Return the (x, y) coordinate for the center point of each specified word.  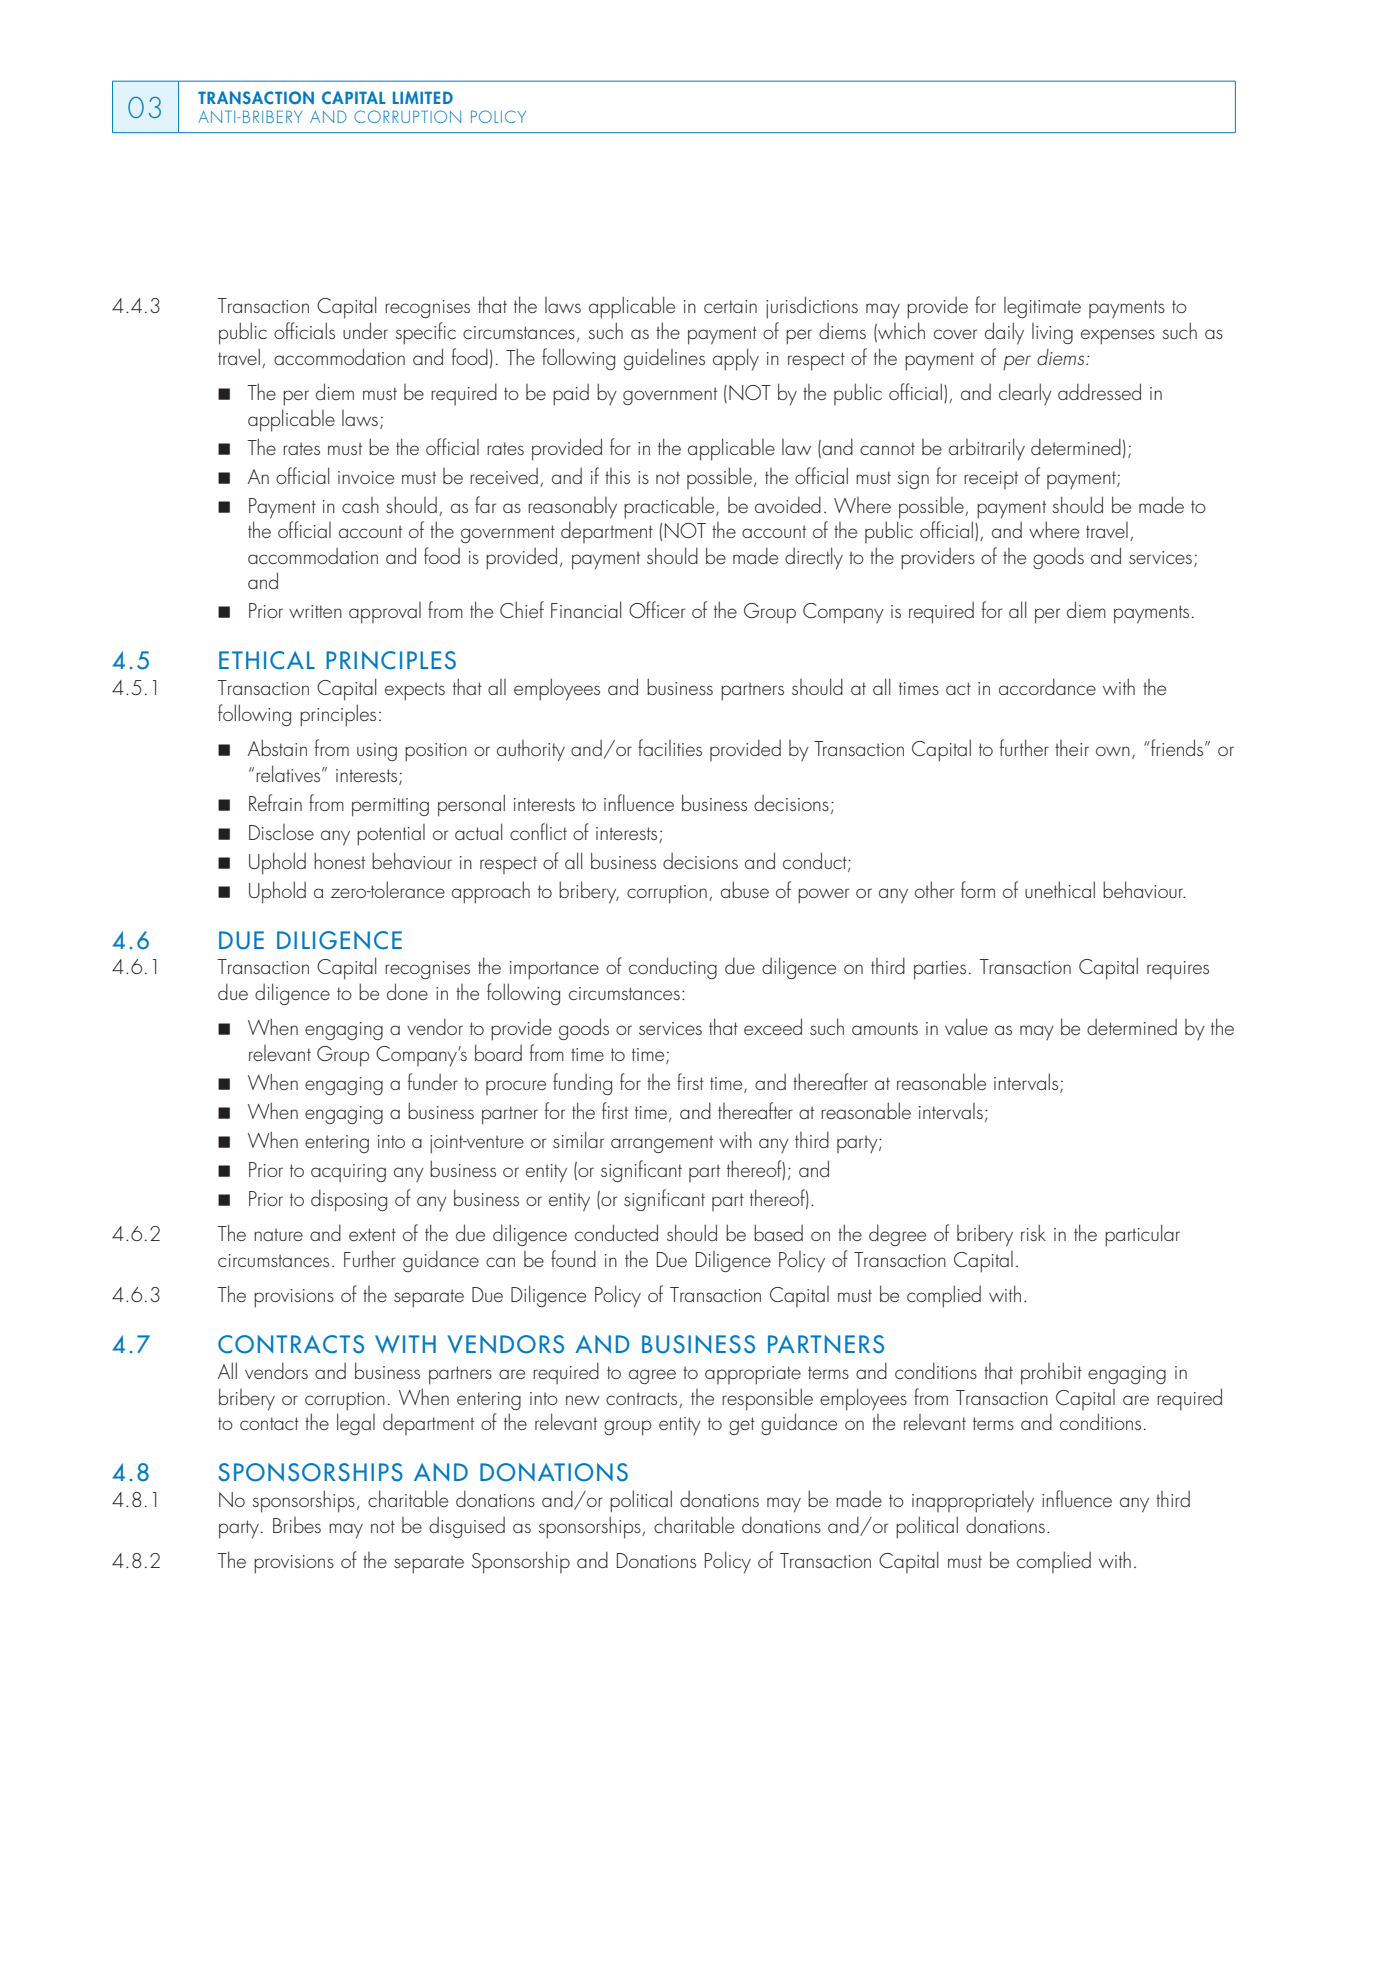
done (407, 991)
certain (730, 306)
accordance (1047, 686)
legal (356, 1424)
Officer (657, 609)
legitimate (1042, 307)
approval (385, 613)
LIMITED (423, 97)
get (742, 1426)
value (966, 1026)
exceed (773, 1026)
